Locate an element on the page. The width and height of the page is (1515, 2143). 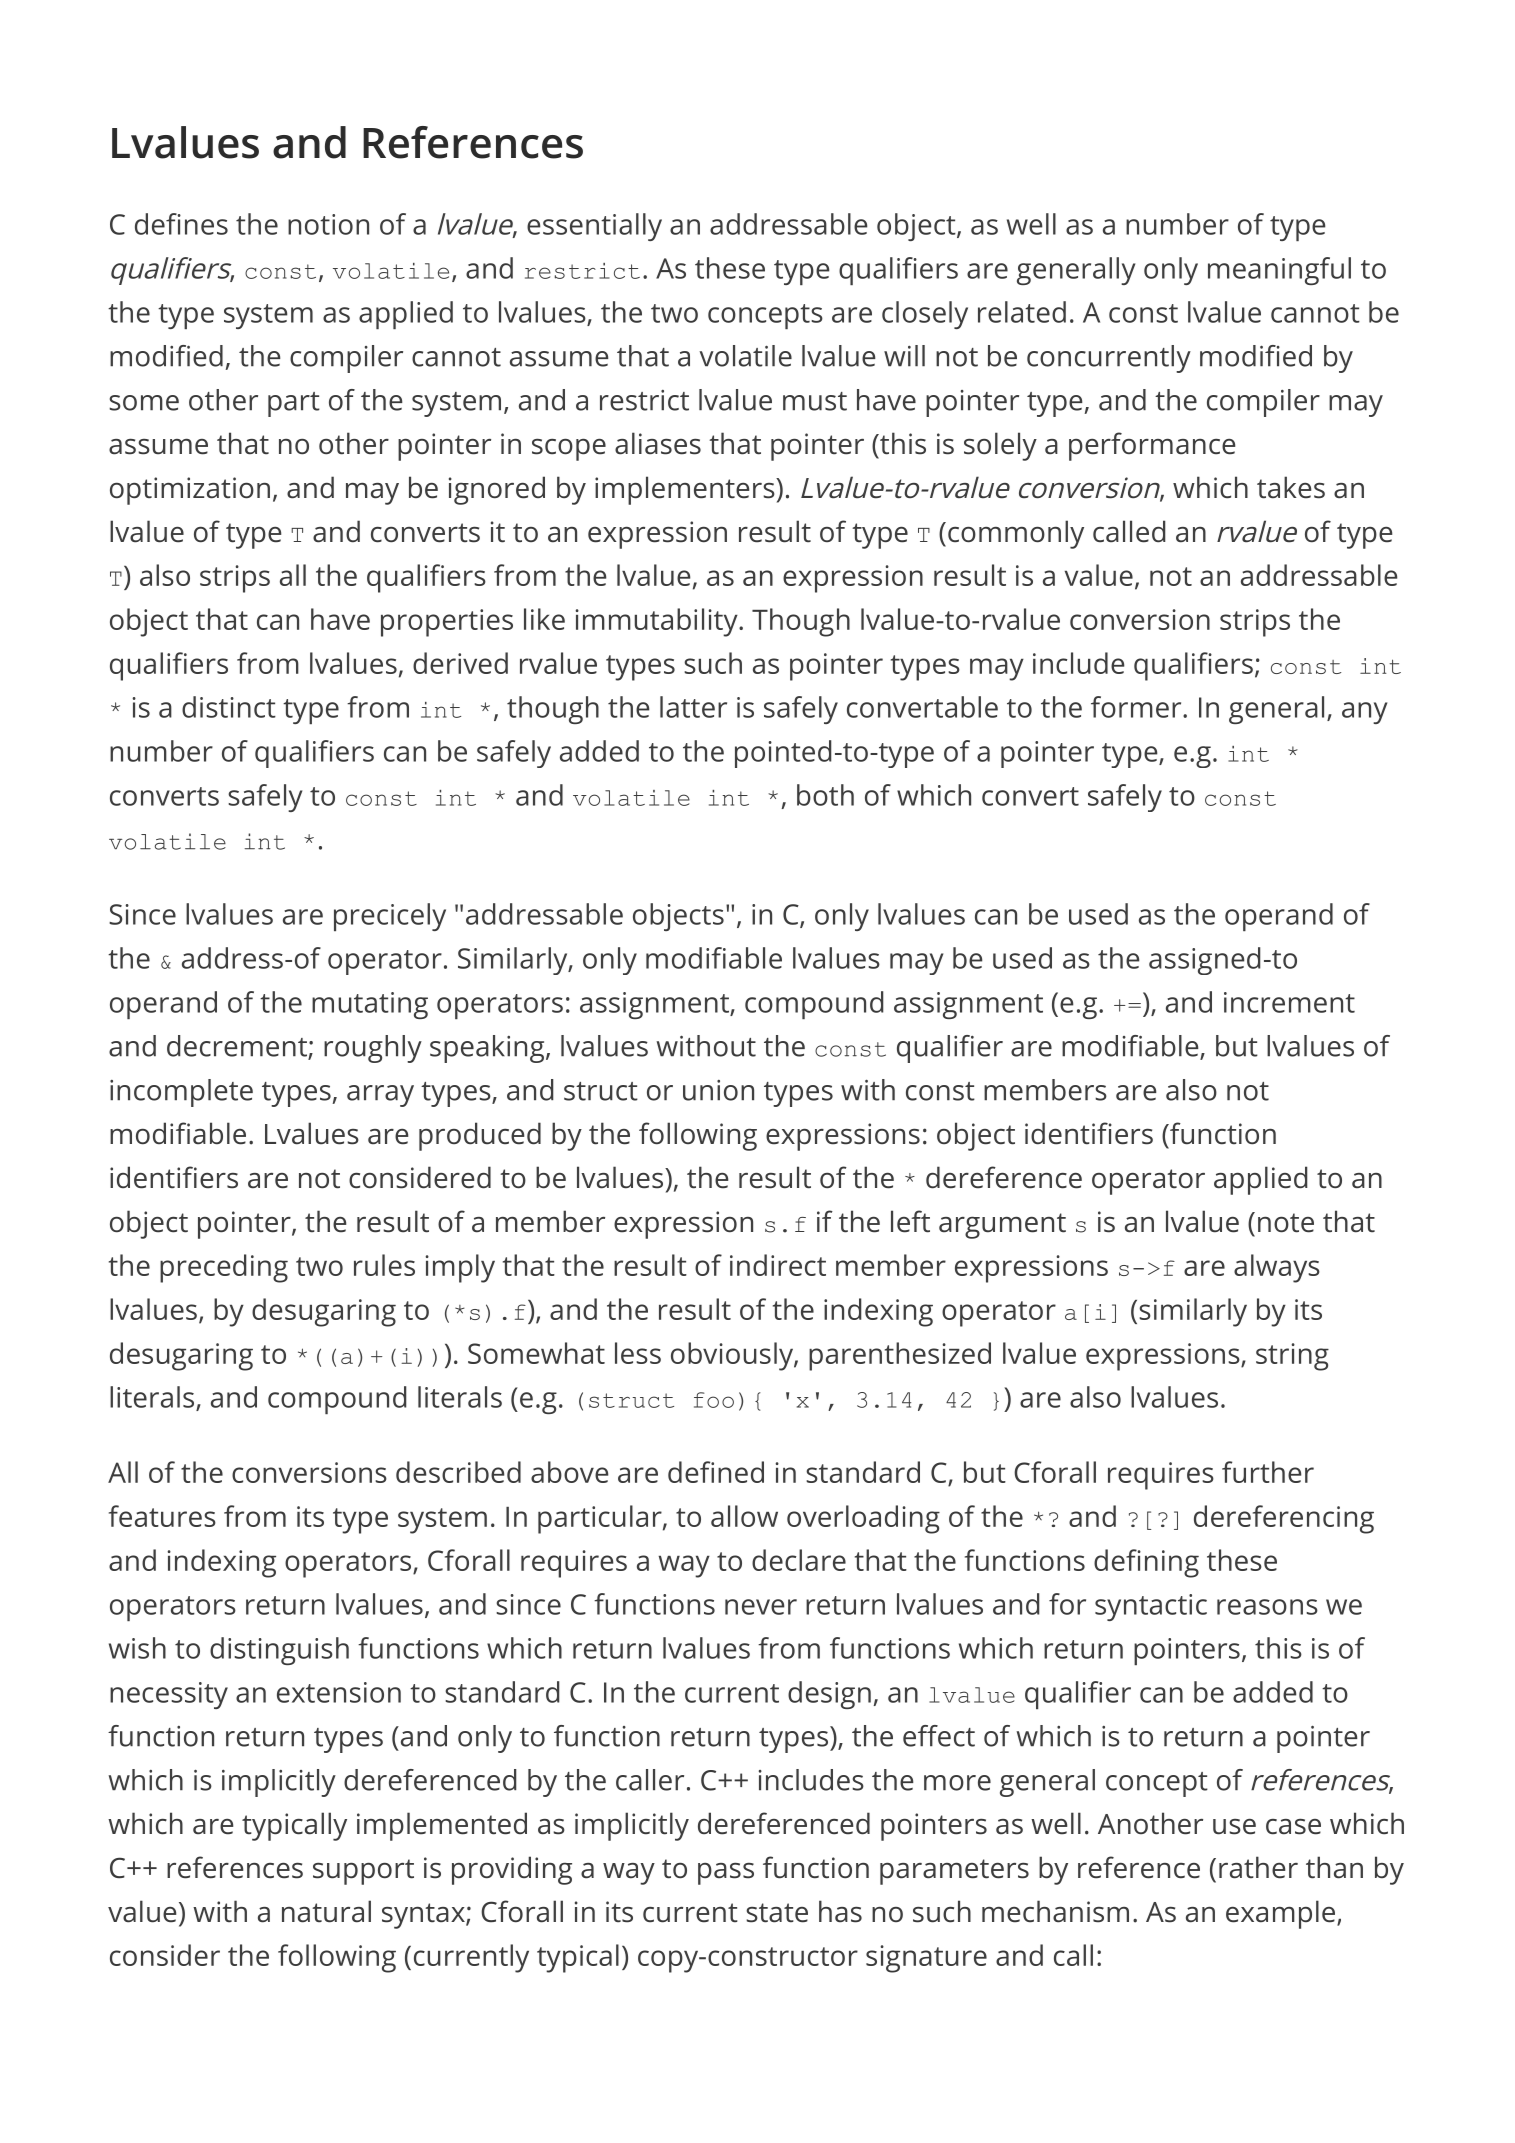
union is located at coordinates (718, 1090).
